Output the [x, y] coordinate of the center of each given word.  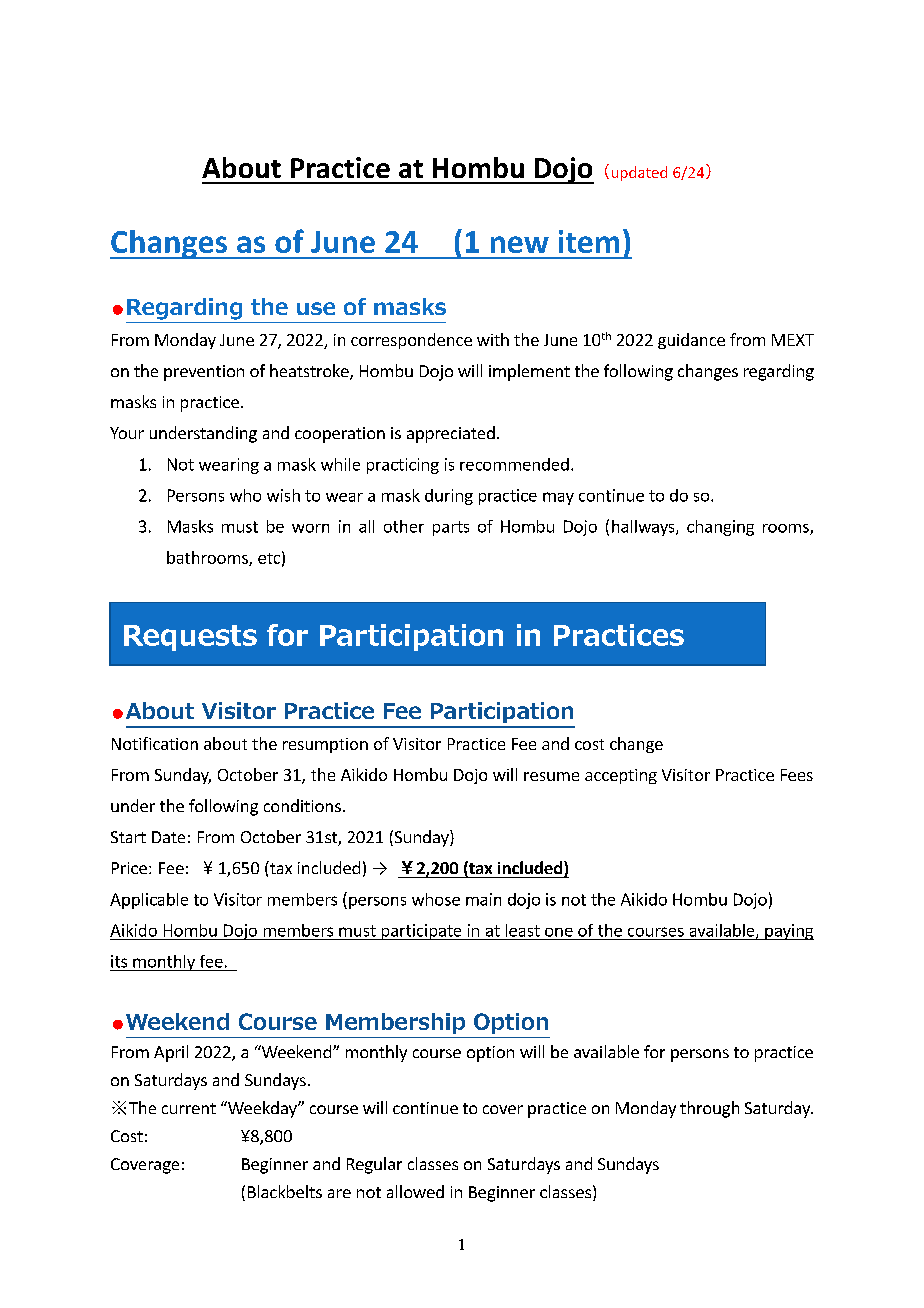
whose [436, 899]
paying [788, 932]
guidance [691, 341]
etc [269, 558]
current [189, 1108]
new [520, 244]
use [316, 308]
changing [720, 528]
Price [129, 868]
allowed [415, 1191]
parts [451, 528]
